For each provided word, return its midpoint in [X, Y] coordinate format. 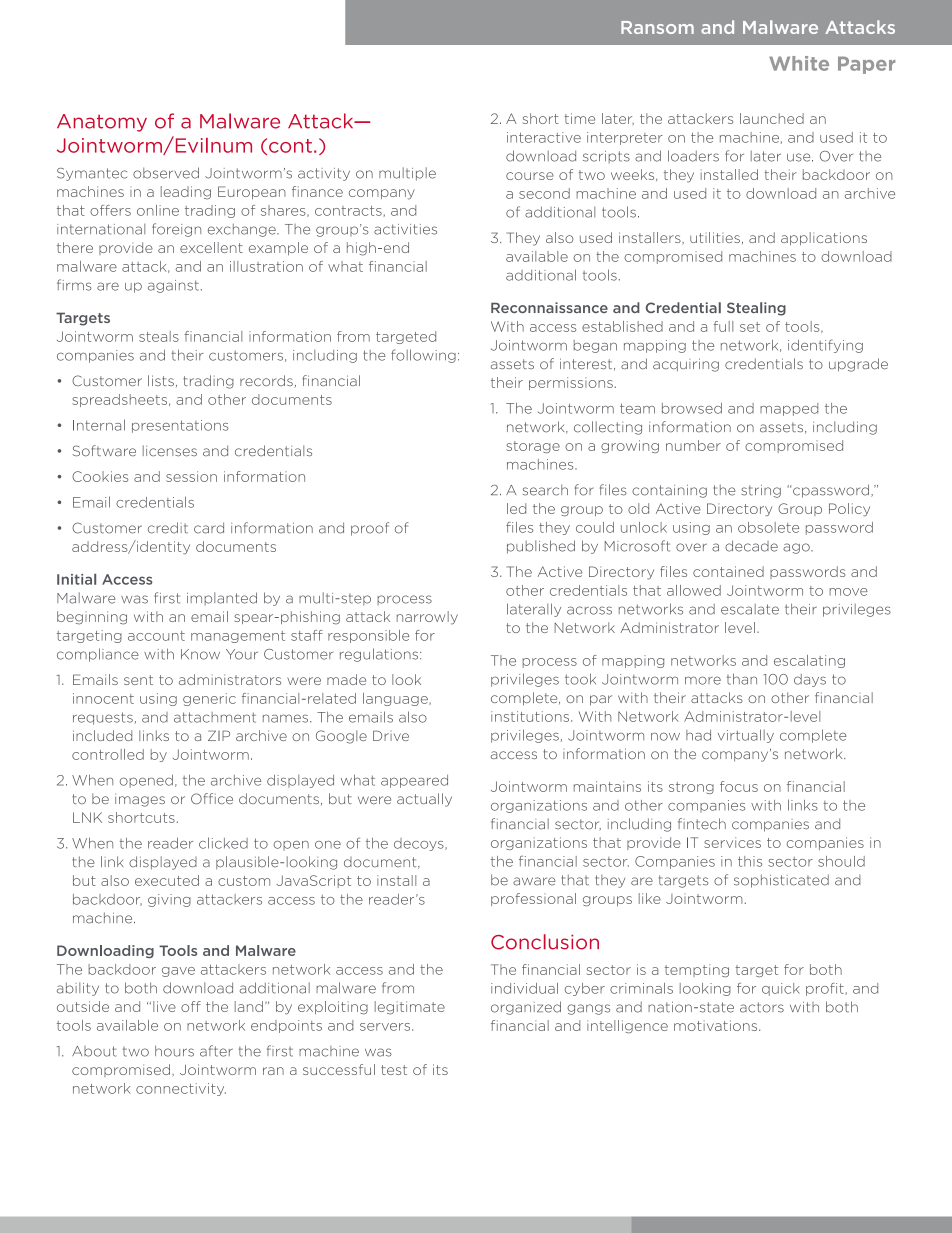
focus [739, 786]
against [173, 286]
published [541, 547]
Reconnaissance [549, 307]
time [579, 118]
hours [174, 1051]
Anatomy [102, 123]
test [394, 1070]
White [799, 63]
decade [751, 546]
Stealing [756, 309]
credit [168, 528]
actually [424, 800]
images [140, 800]
